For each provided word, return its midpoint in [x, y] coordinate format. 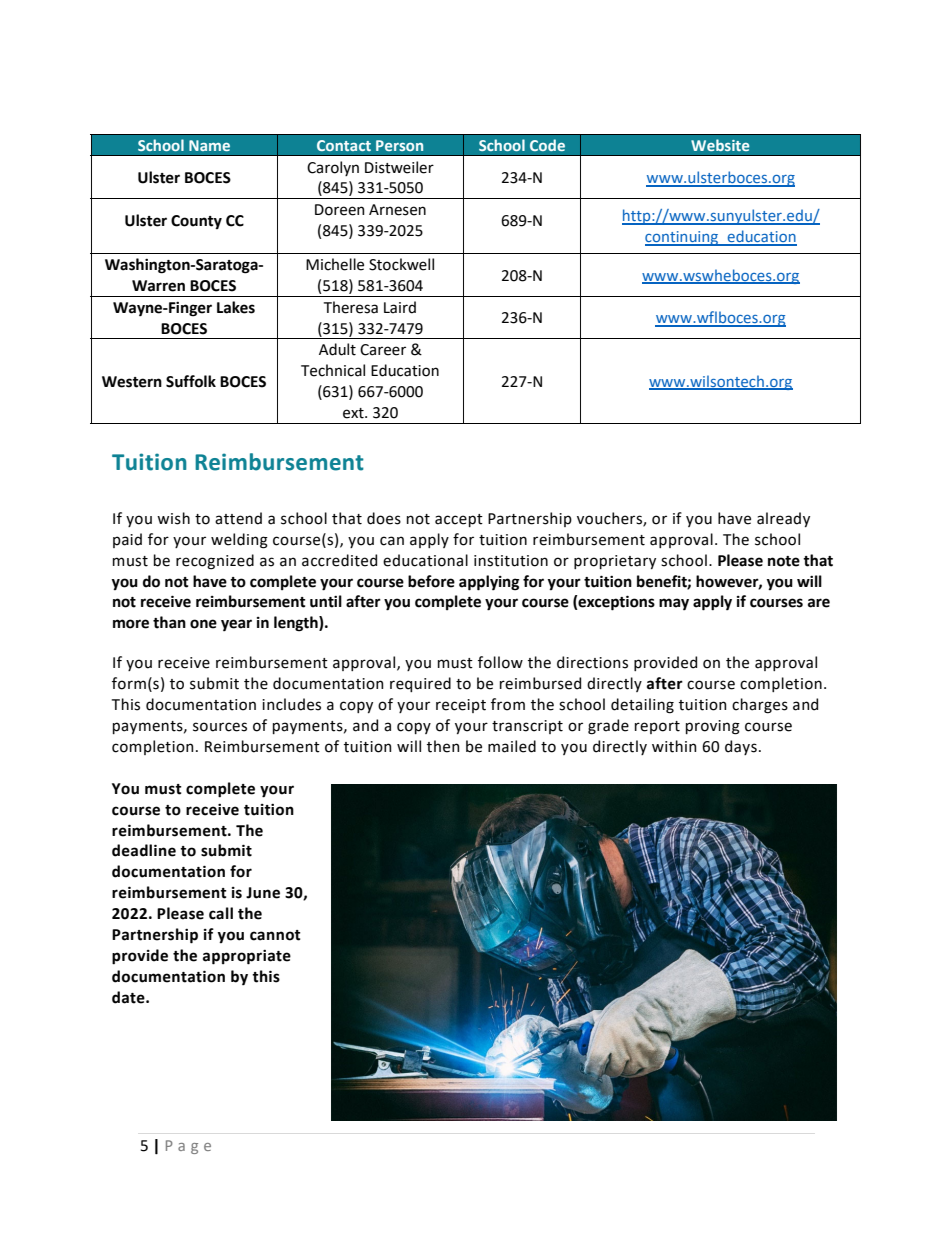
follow [500, 662]
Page [188, 1147]
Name [209, 145]
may [674, 604]
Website [720, 145]
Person [399, 145]
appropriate [247, 957]
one [203, 624]
